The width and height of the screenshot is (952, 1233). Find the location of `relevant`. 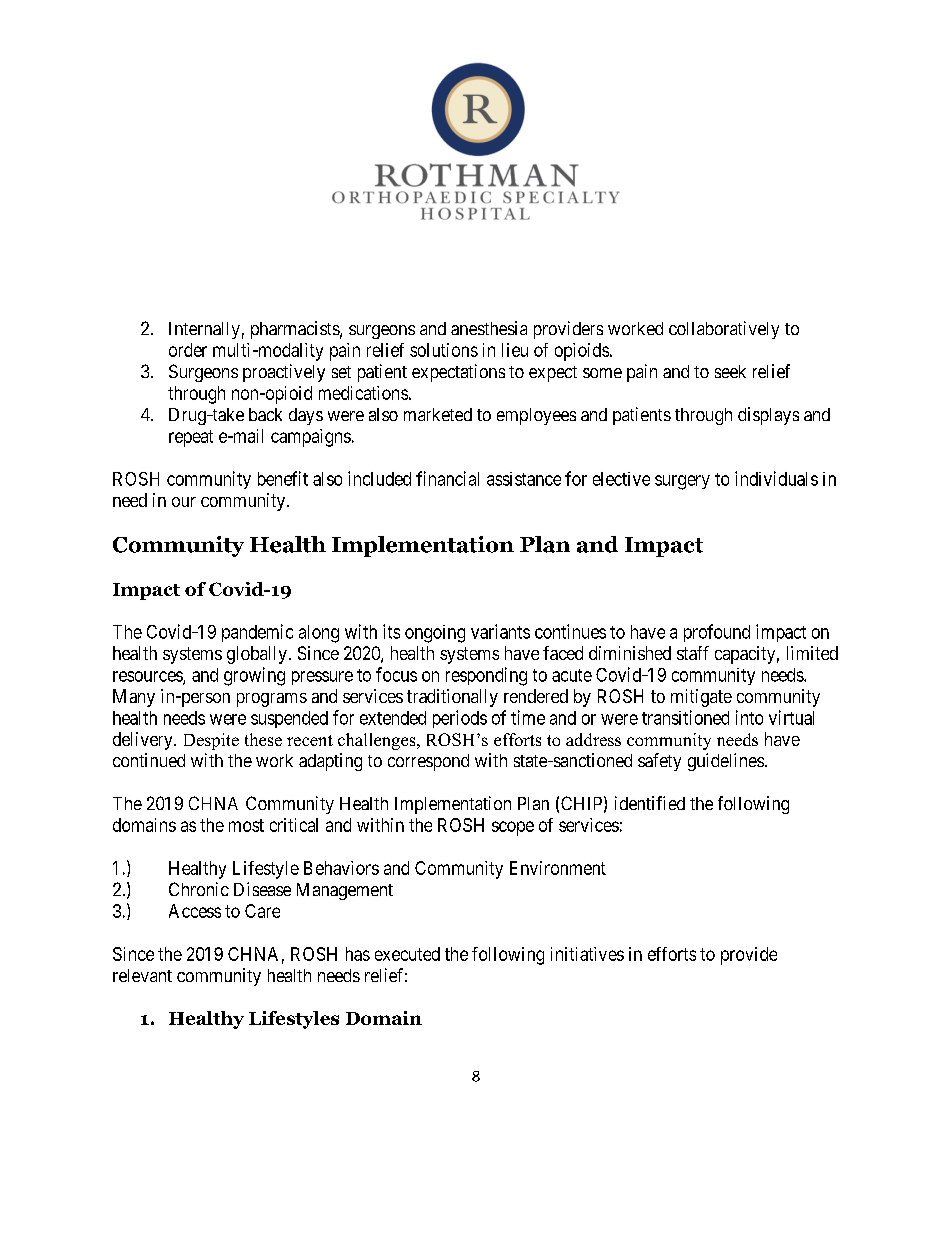

relevant is located at coordinates (142, 975).
